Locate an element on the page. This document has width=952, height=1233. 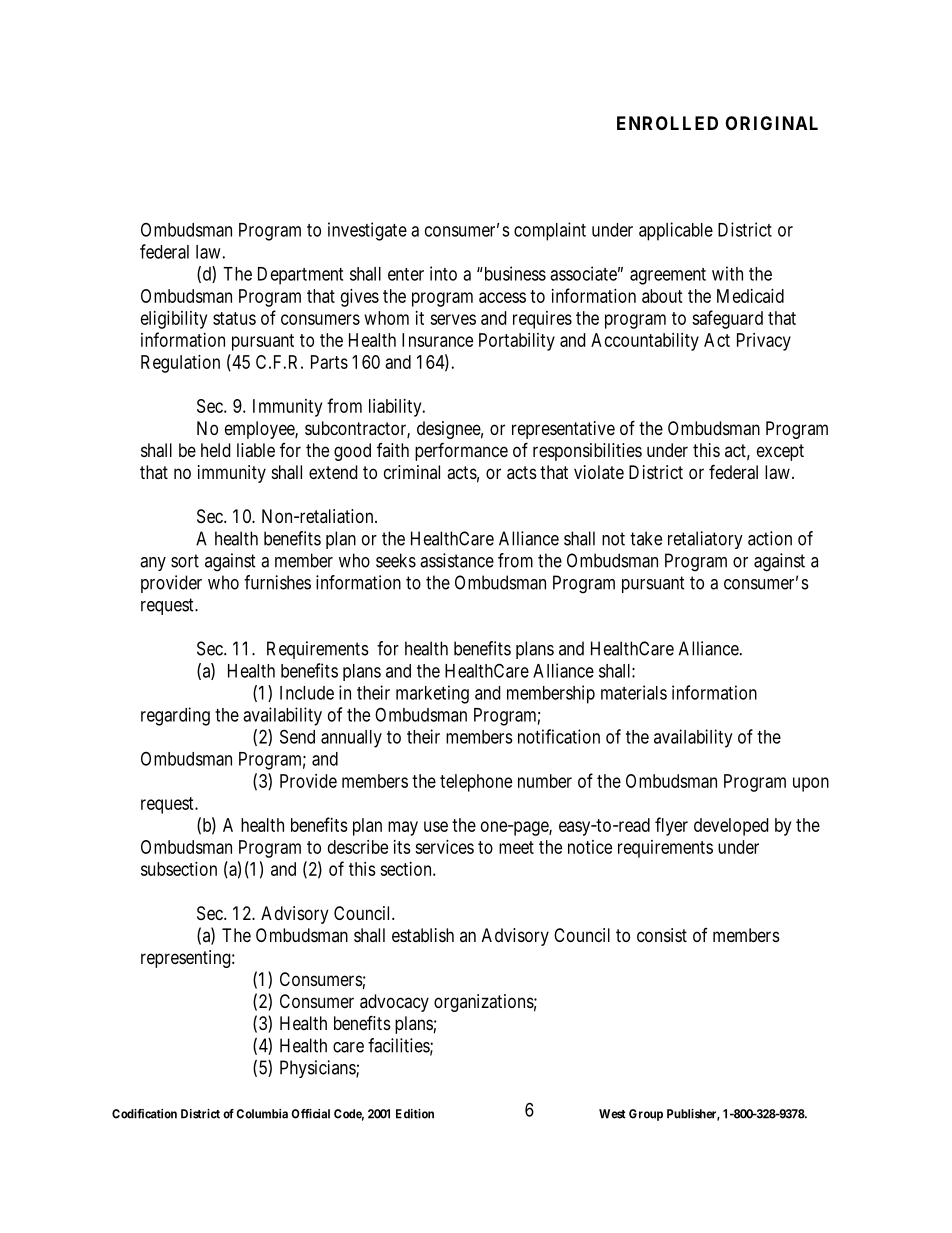
Columbia is located at coordinates (262, 1114).
